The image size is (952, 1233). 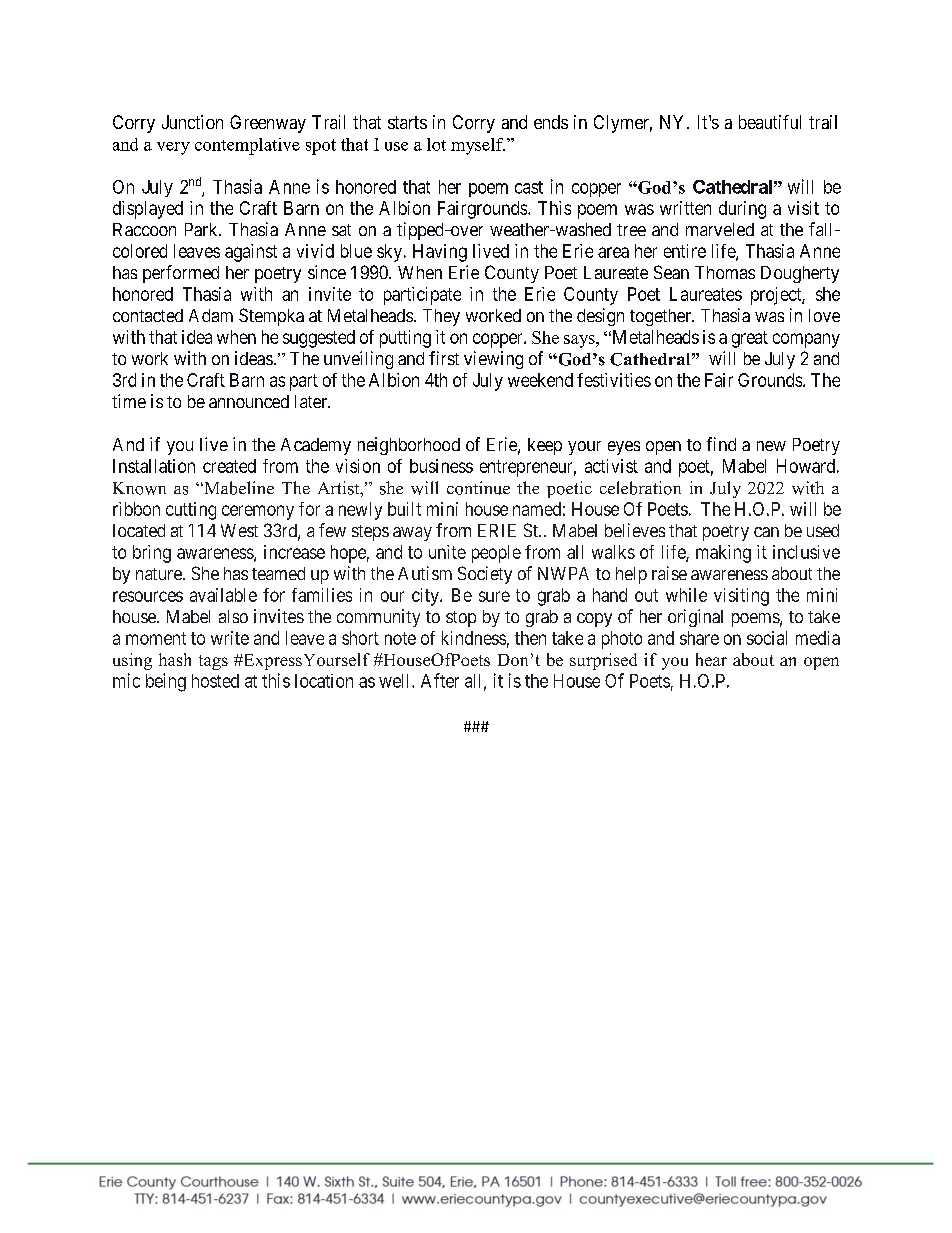 What do you see at coordinates (213, 662) in the screenshot?
I see `tags` at bounding box center [213, 662].
